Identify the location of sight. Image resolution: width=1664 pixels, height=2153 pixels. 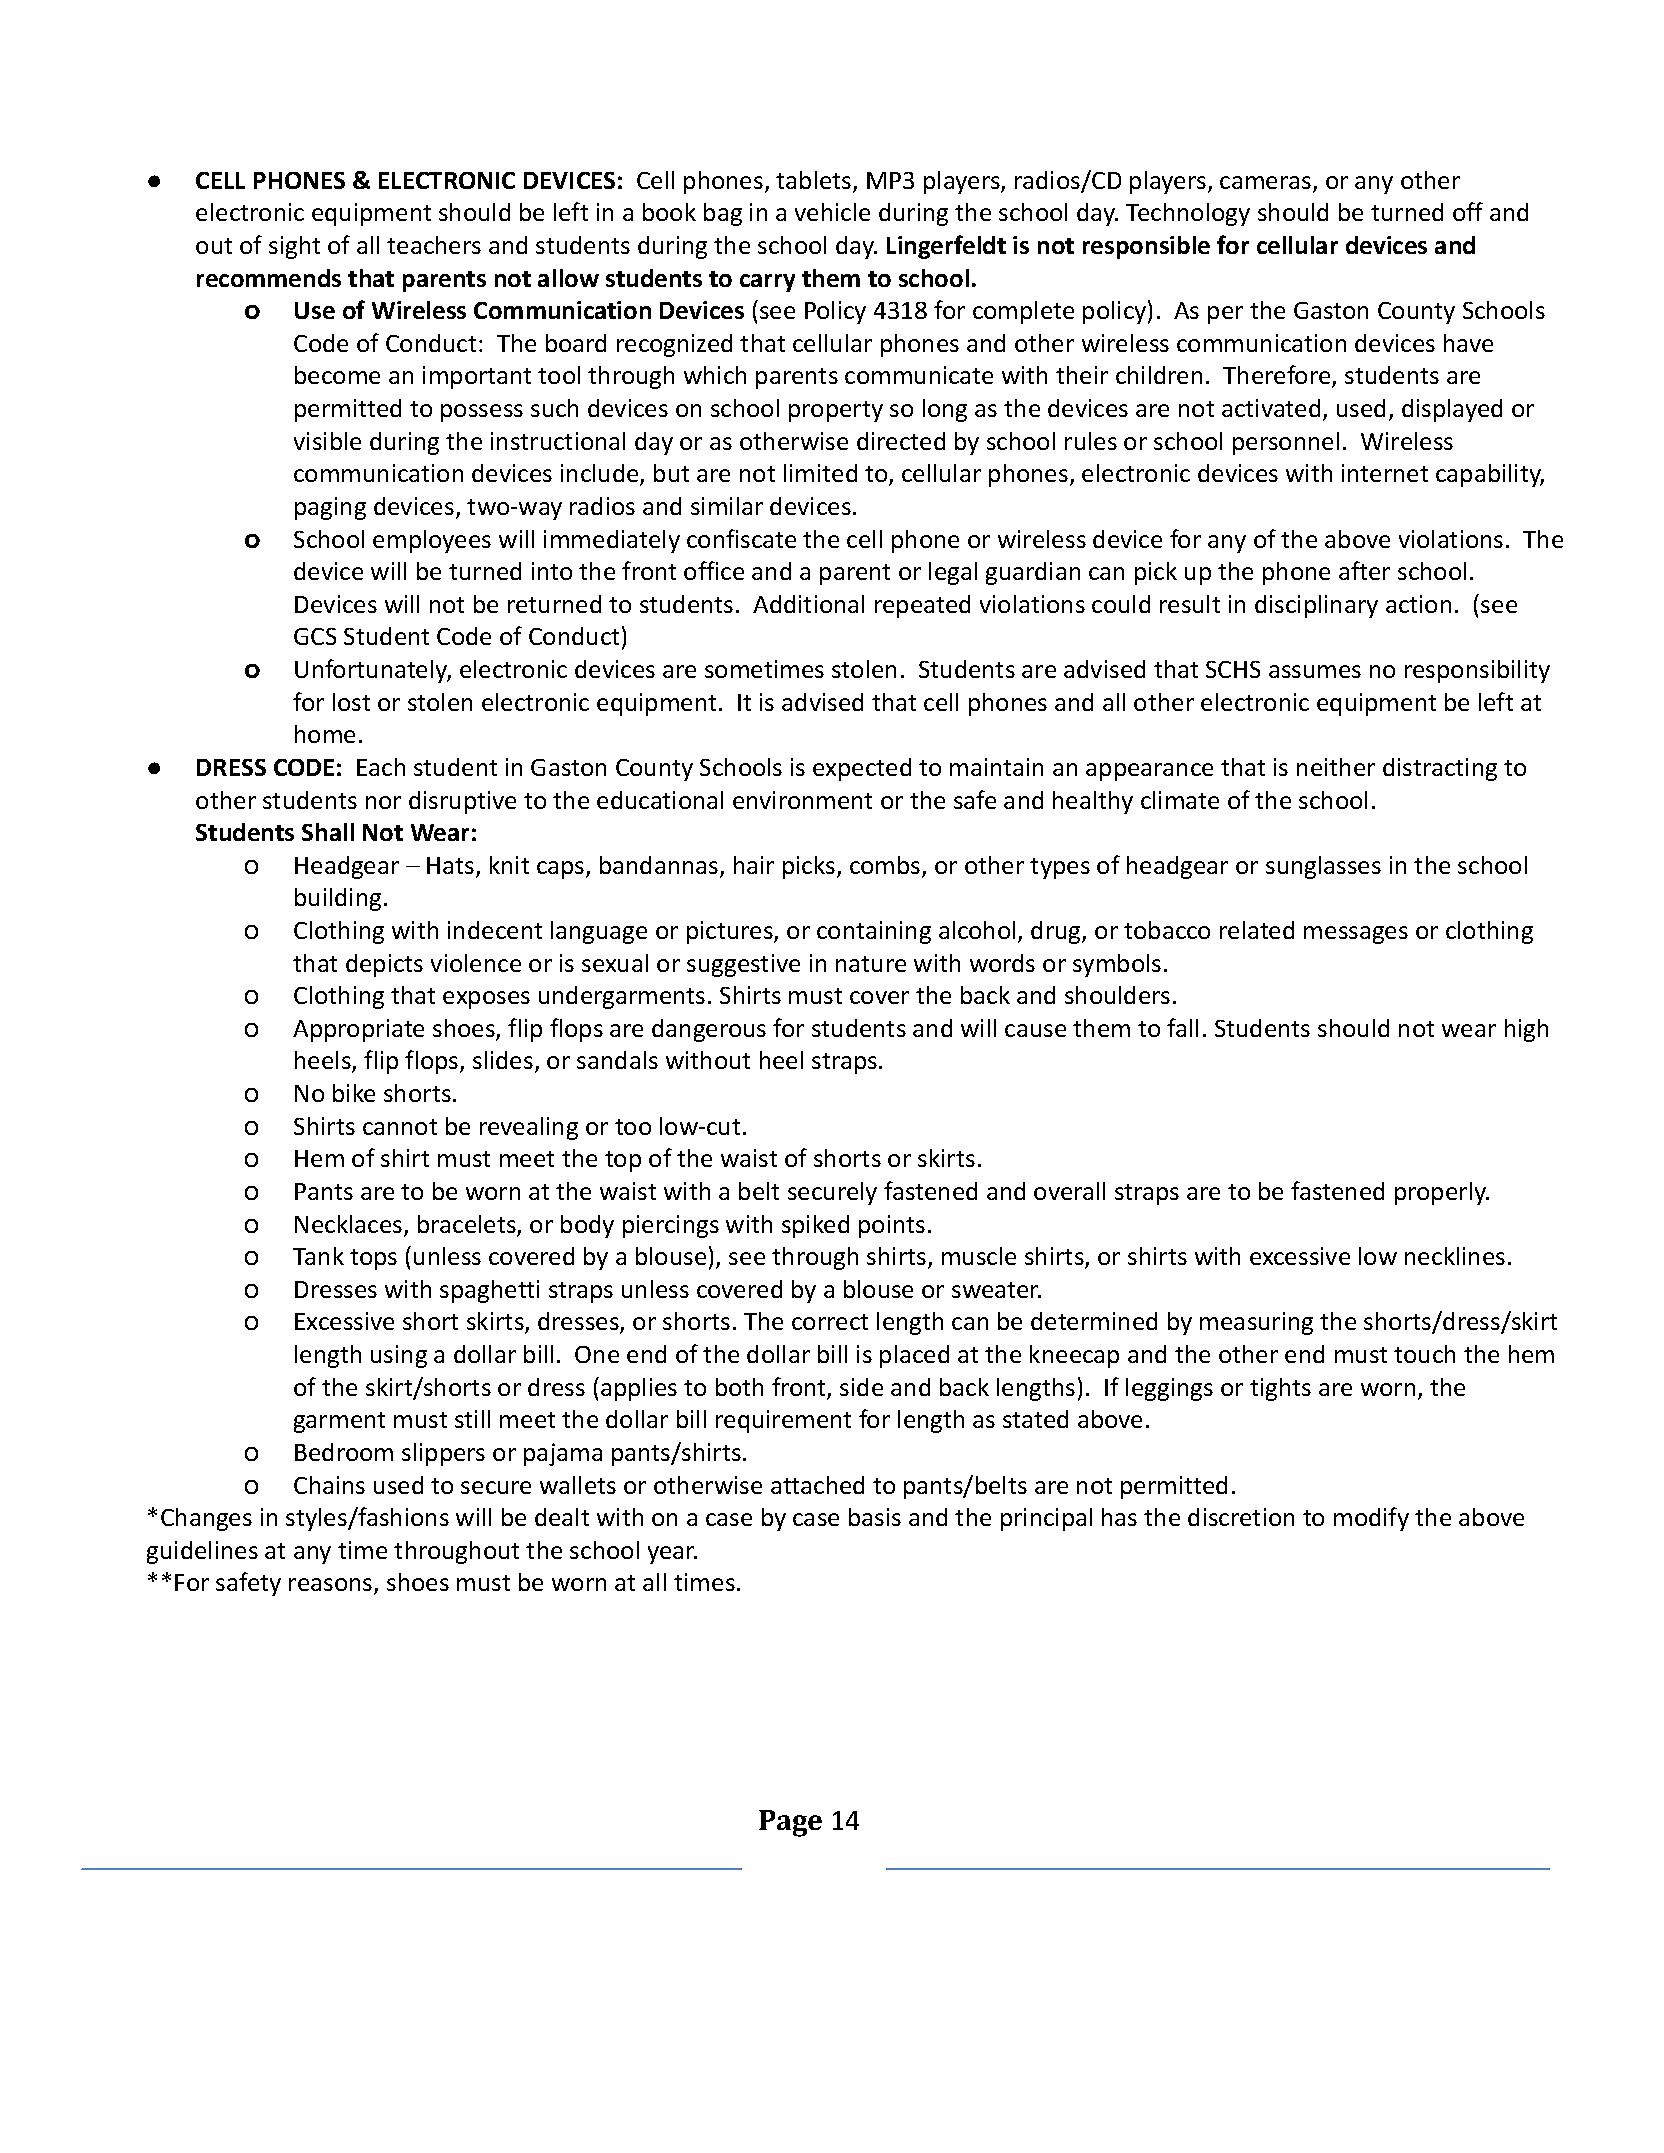
(294, 247).
